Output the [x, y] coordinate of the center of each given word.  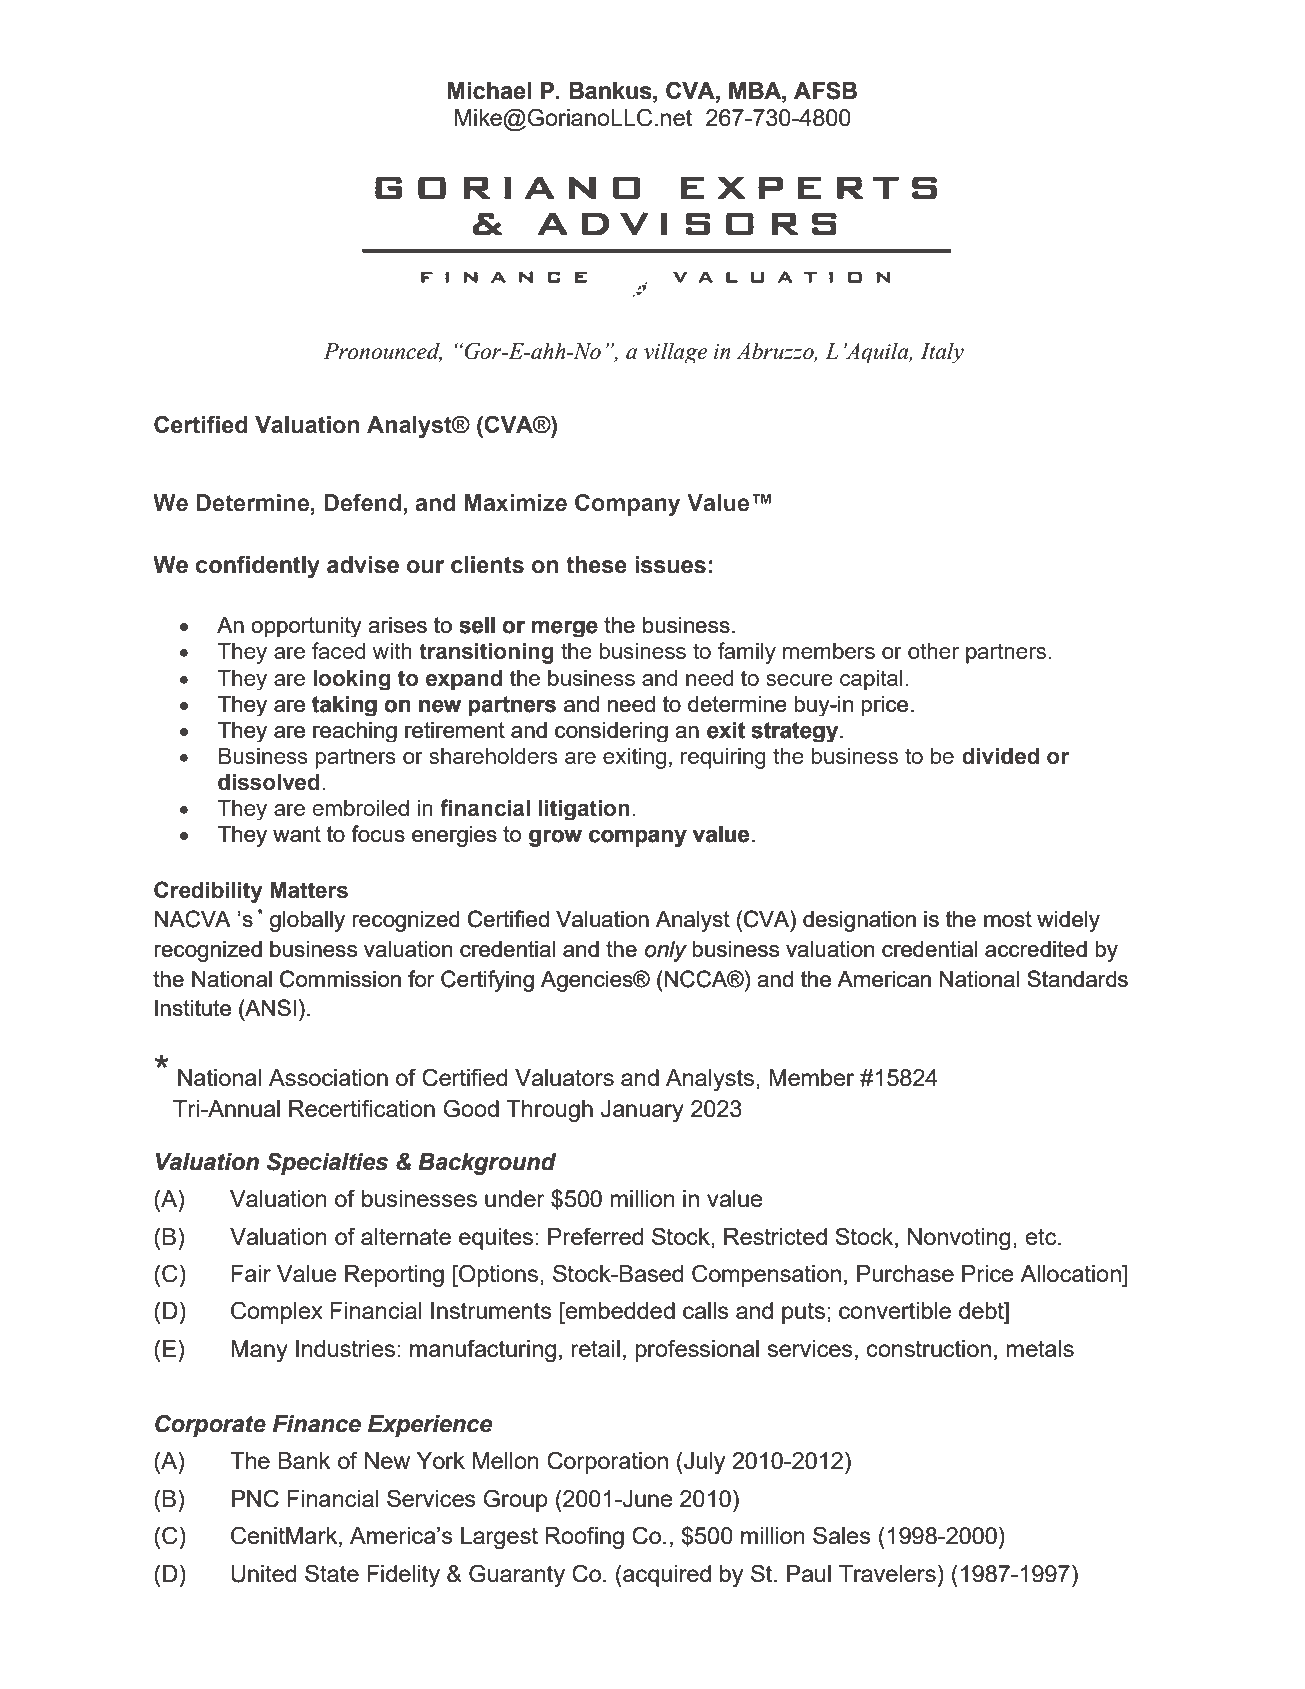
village [675, 352]
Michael [489, 91]
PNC [255, 1498]
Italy [942, 352]
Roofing [584, 1537]
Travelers [887, 1573]
